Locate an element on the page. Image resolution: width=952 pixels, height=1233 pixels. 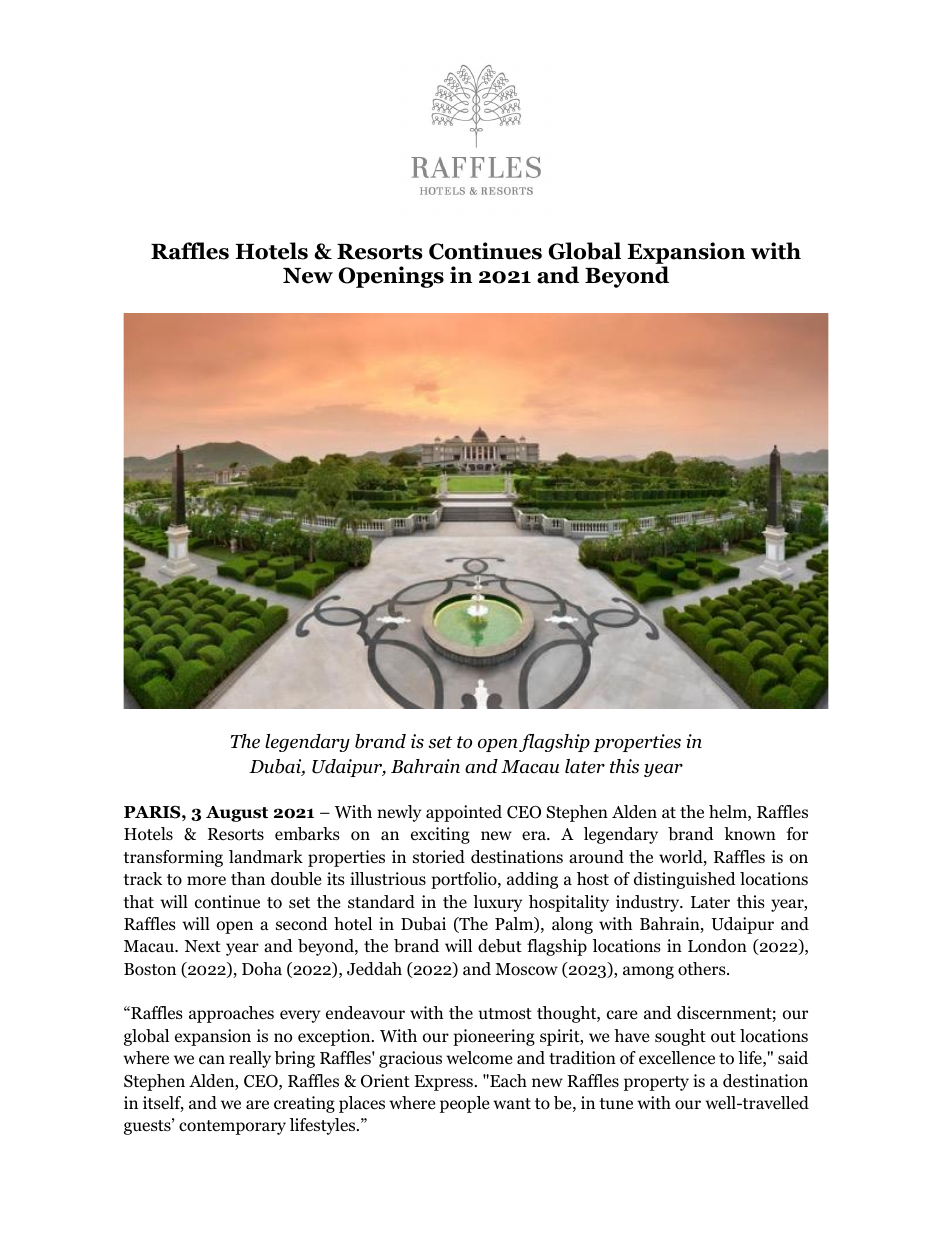
August is located at coordinates (237, 814).
